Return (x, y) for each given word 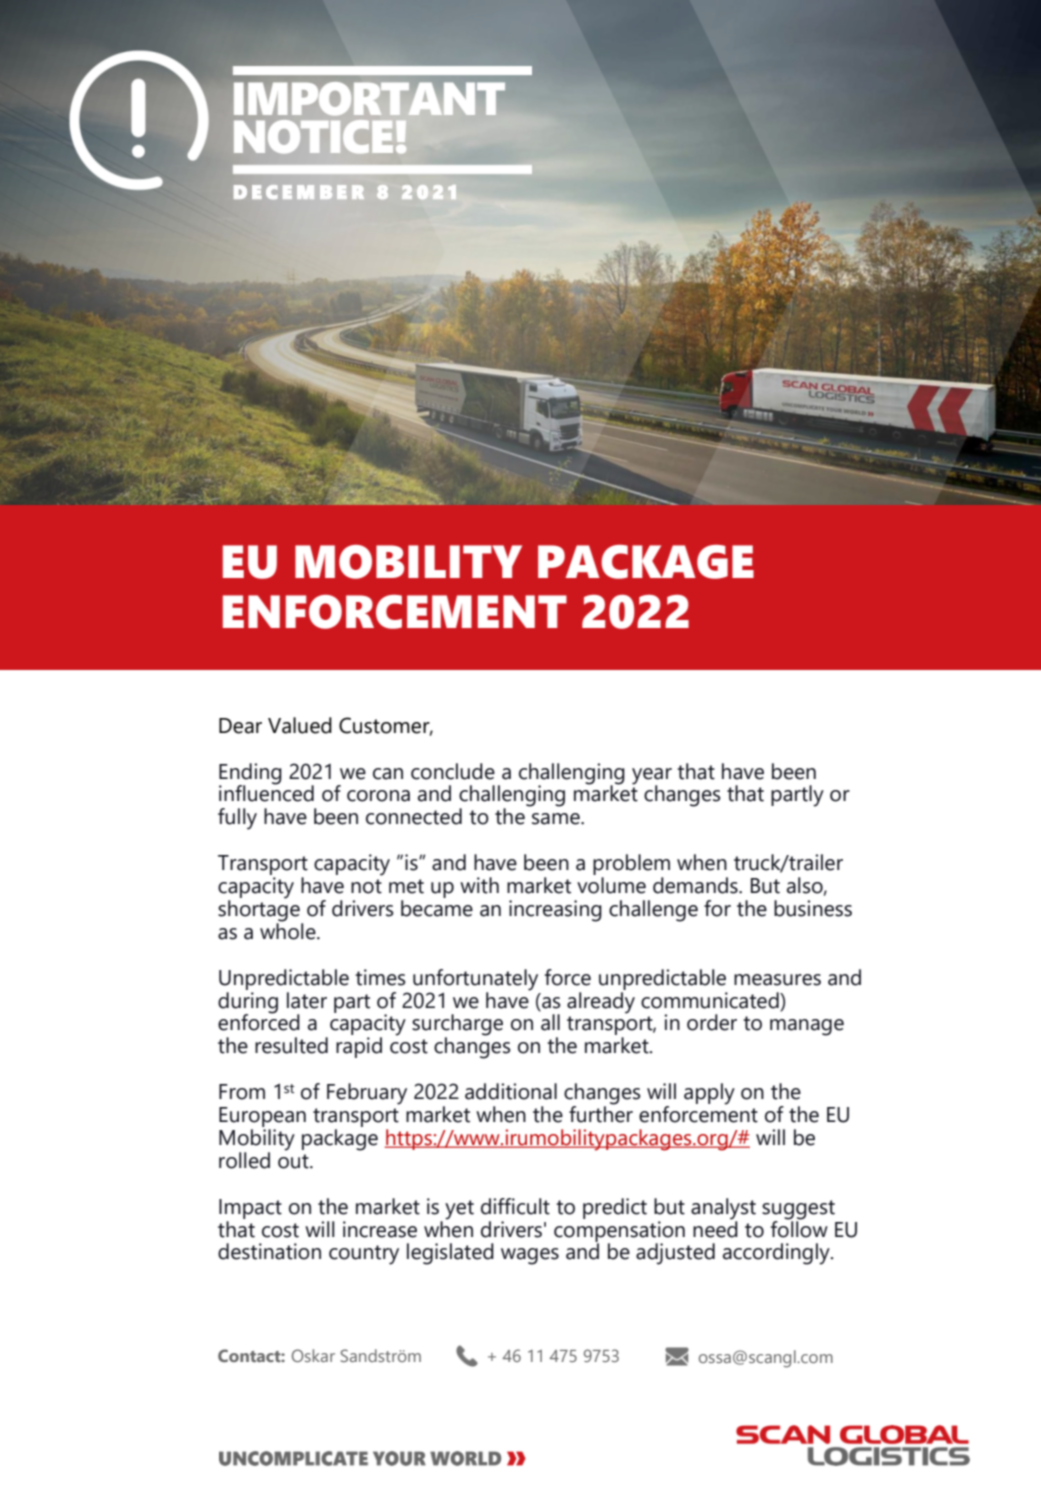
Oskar (313, 1355)
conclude (453, 771)
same (557, 819)
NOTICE (313, 137)
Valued (300, 725)
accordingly (777, 1254)
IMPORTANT (369, 99)
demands (696, 885)
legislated (450, 1254)
